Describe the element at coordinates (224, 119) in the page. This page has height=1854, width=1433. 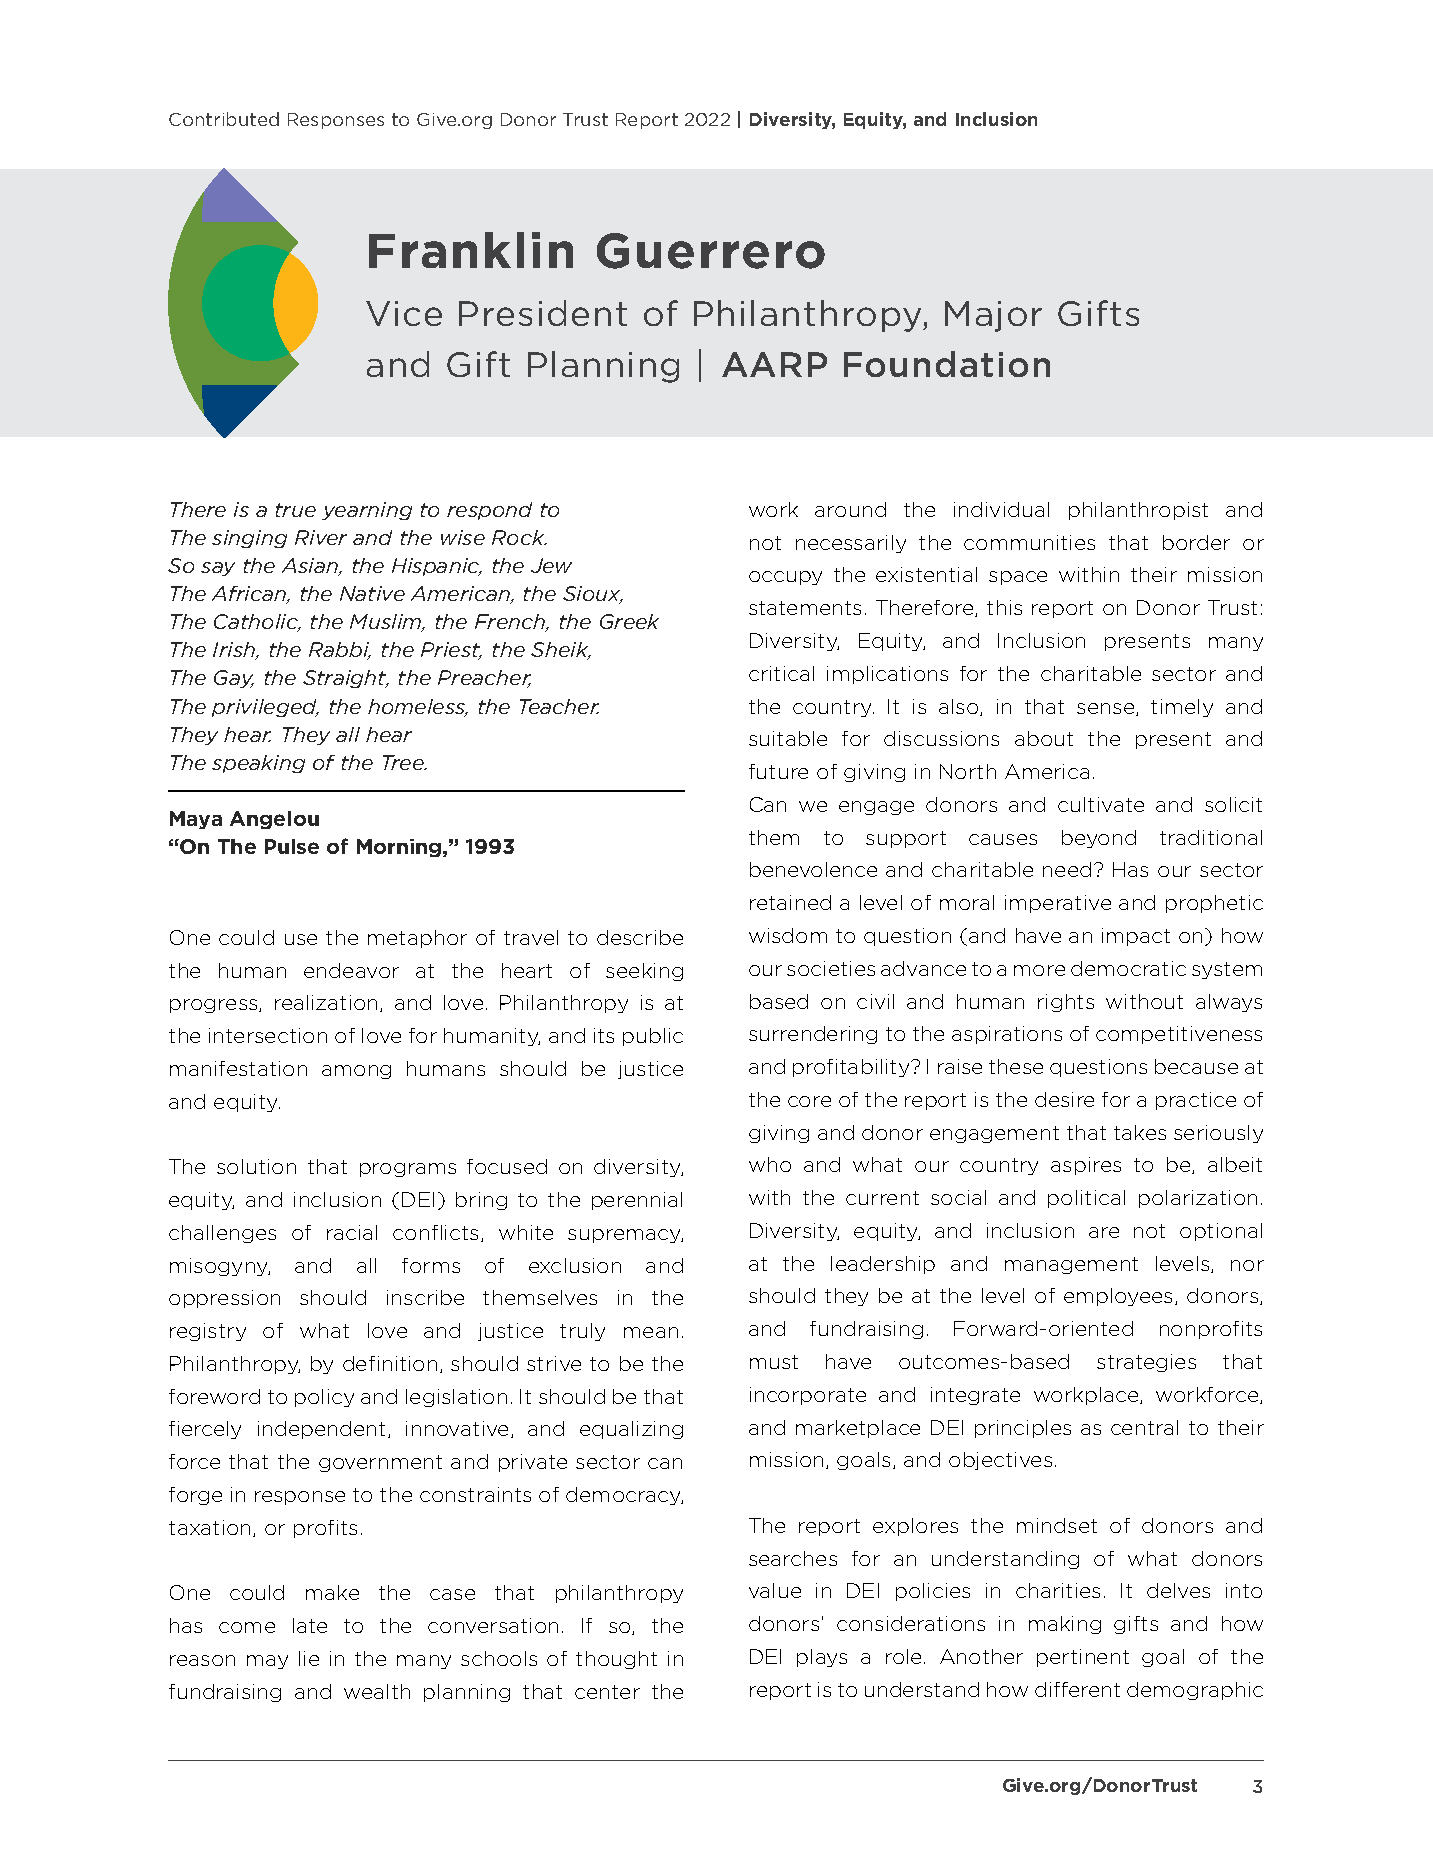
I see `Contributed` at that location.
